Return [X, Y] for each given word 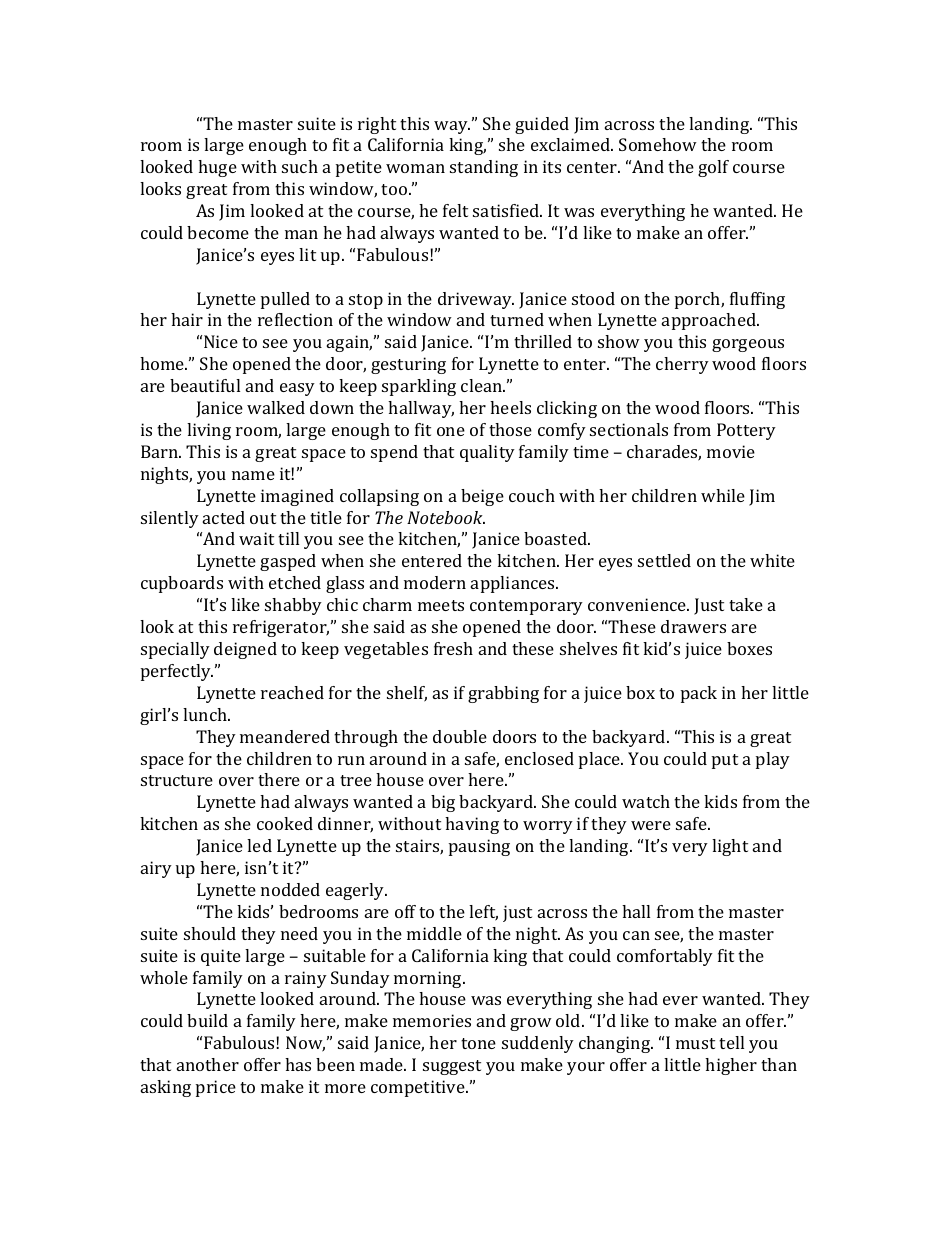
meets [441, 605]
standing [484, 168]
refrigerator [281, 628]
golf [713, 168]
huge [217, 168]
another [208, 1064]
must [695, 1043]
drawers [693, 626]
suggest [452, 1067]
